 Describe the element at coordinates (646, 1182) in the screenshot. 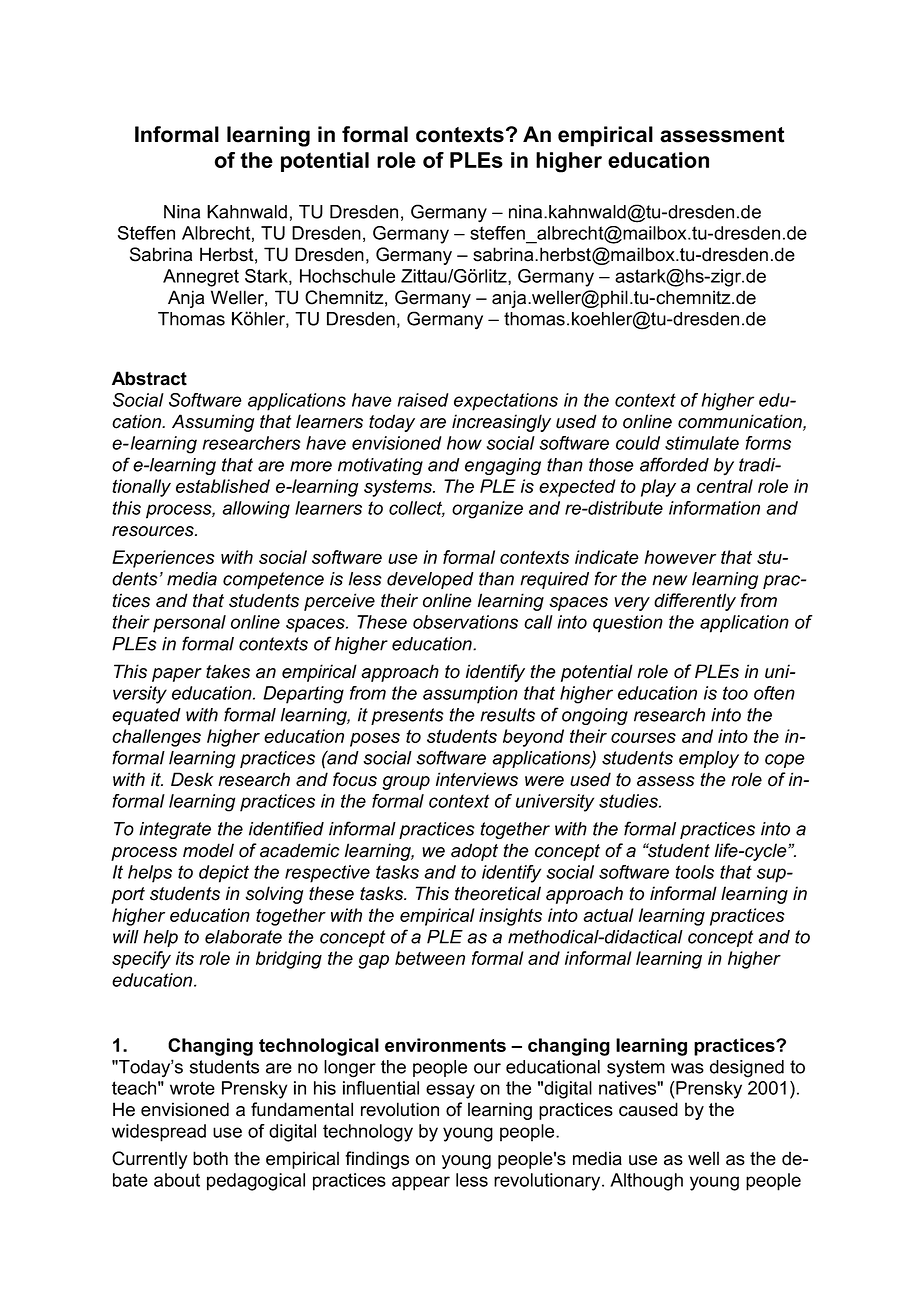

I see `Although` at that location.
